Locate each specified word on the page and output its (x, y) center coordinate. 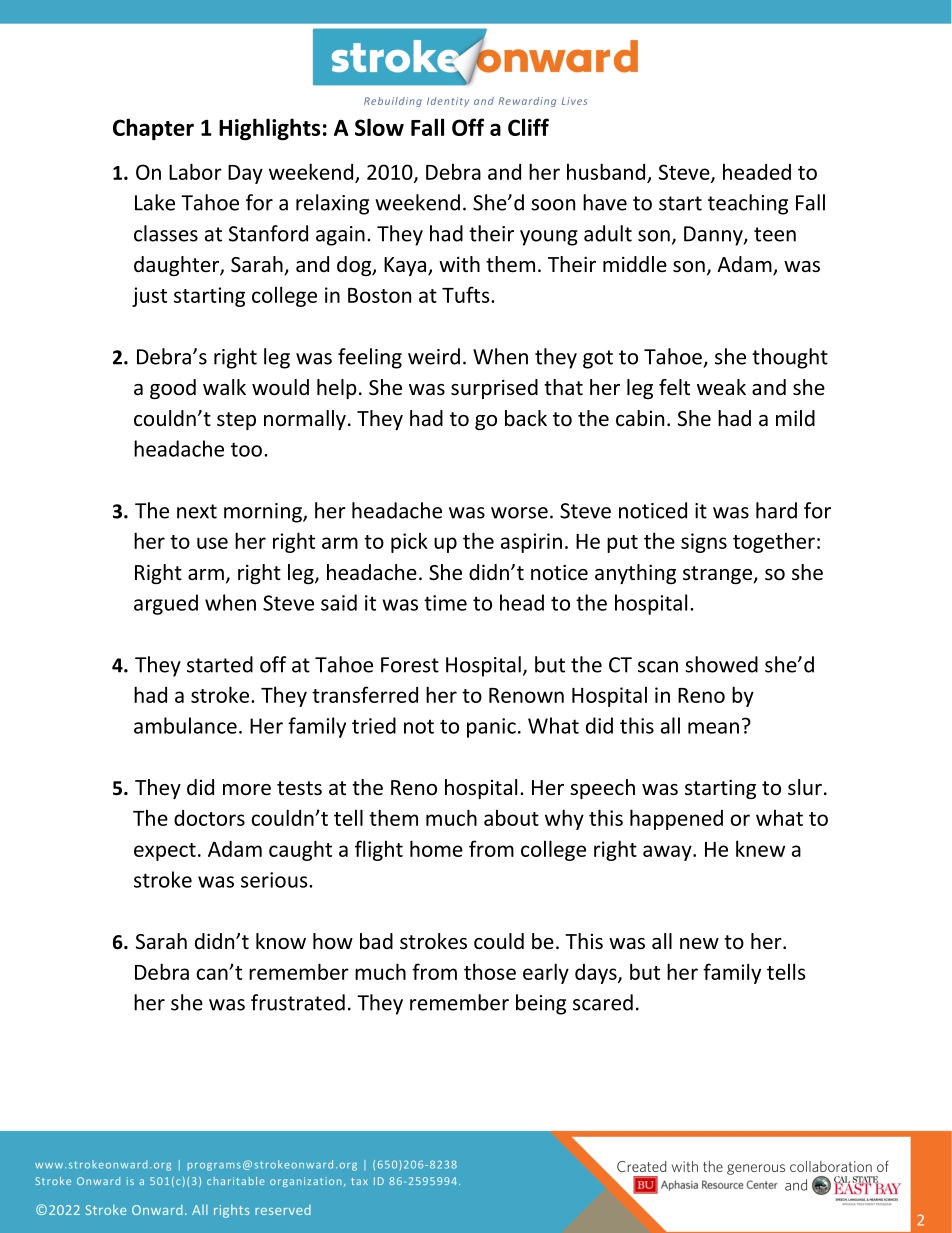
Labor (195, 171)
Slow (379, 127)
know (281, 941)
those (490, 971)
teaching (748, 204)
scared (603, 1002)
